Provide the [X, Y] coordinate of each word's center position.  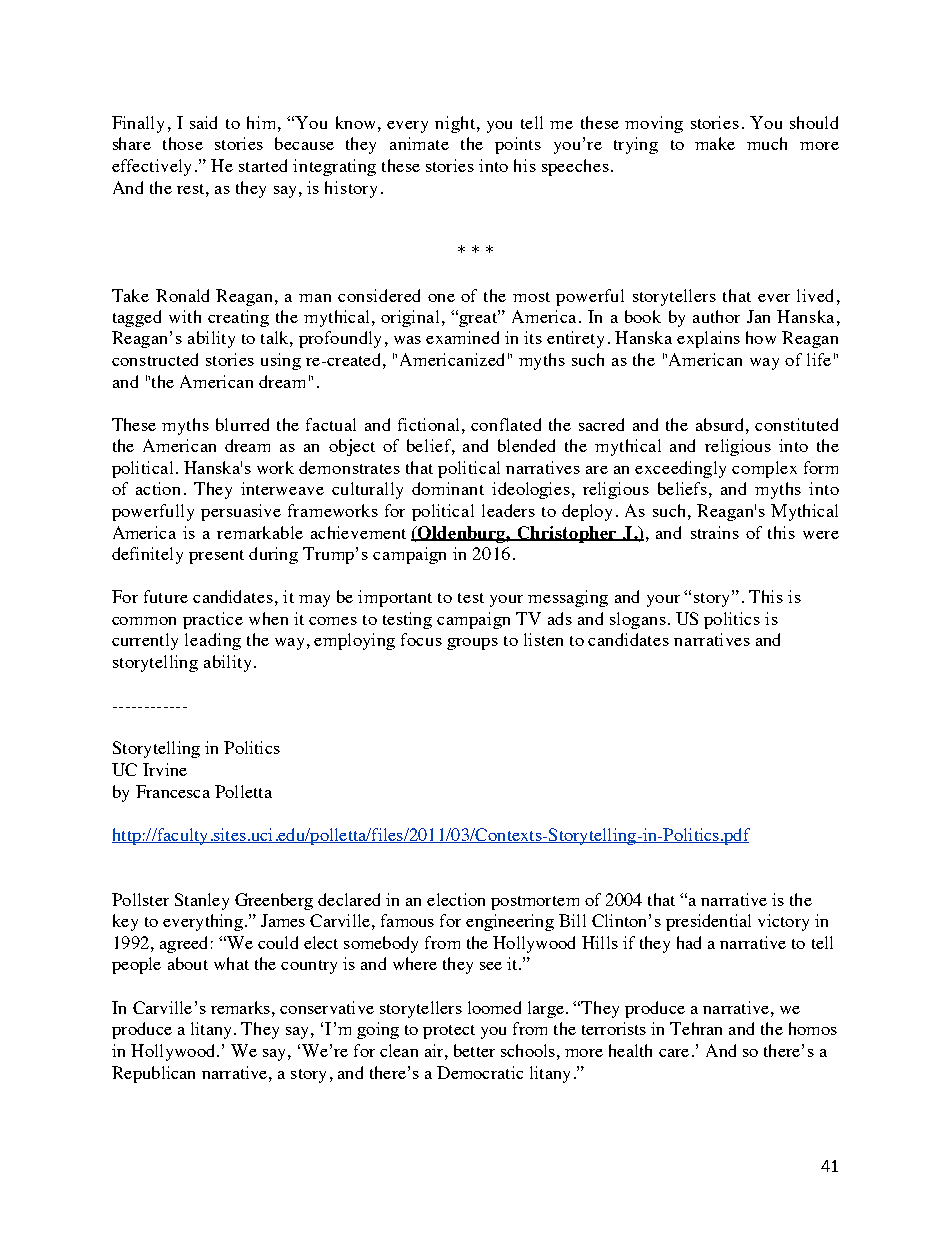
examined [462, 337]
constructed [155, 359]
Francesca [173, 791]
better [474, 1050]
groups [472, 644]
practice [213, 620]
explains [708, 339]
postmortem [535, 903]
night [455, 124]
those [183, 143]
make [715, 143]
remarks [240, 1007]
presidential [708, 922]
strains [715, 532]
